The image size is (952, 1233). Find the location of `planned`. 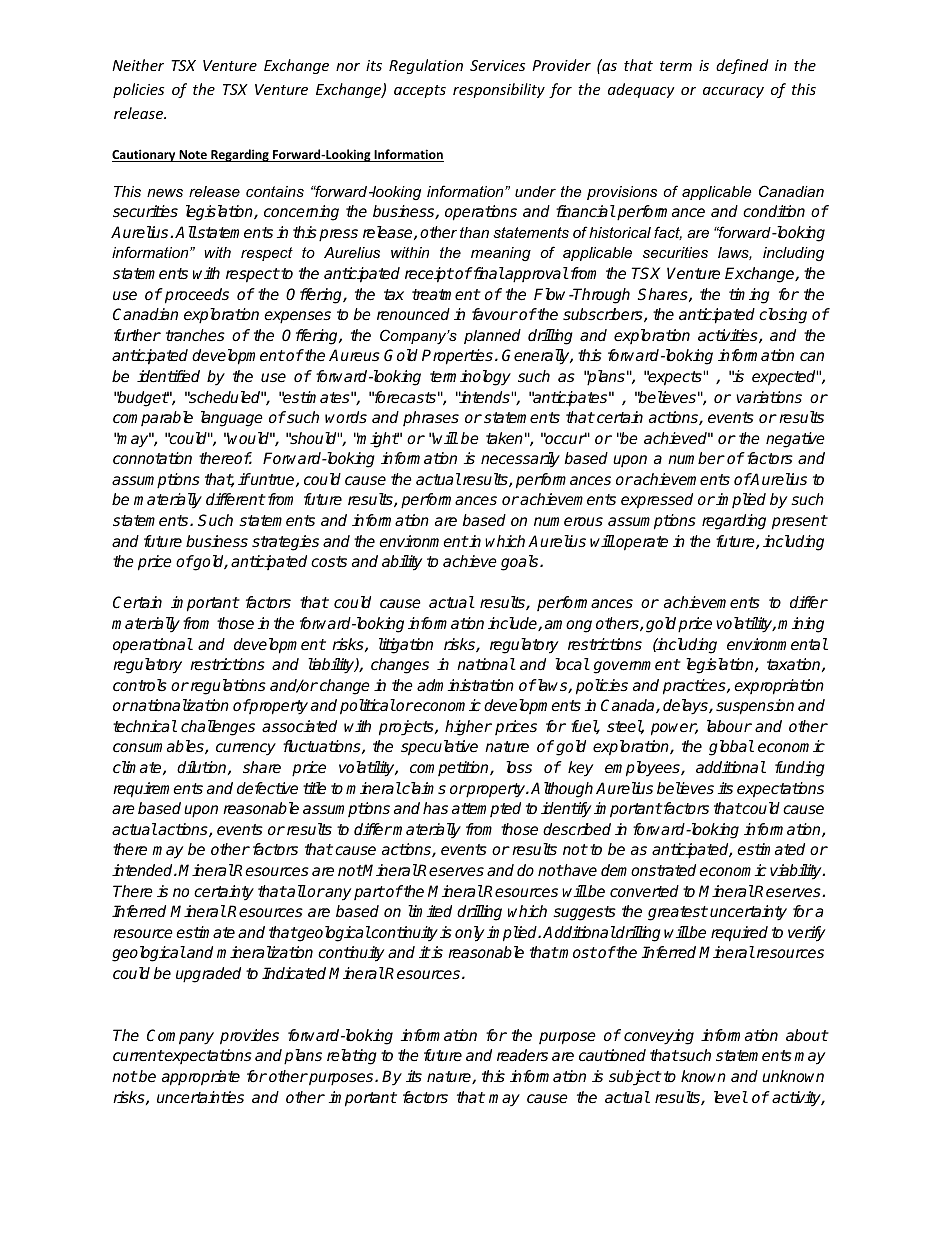

planned is located at coordinates (492, 336).
